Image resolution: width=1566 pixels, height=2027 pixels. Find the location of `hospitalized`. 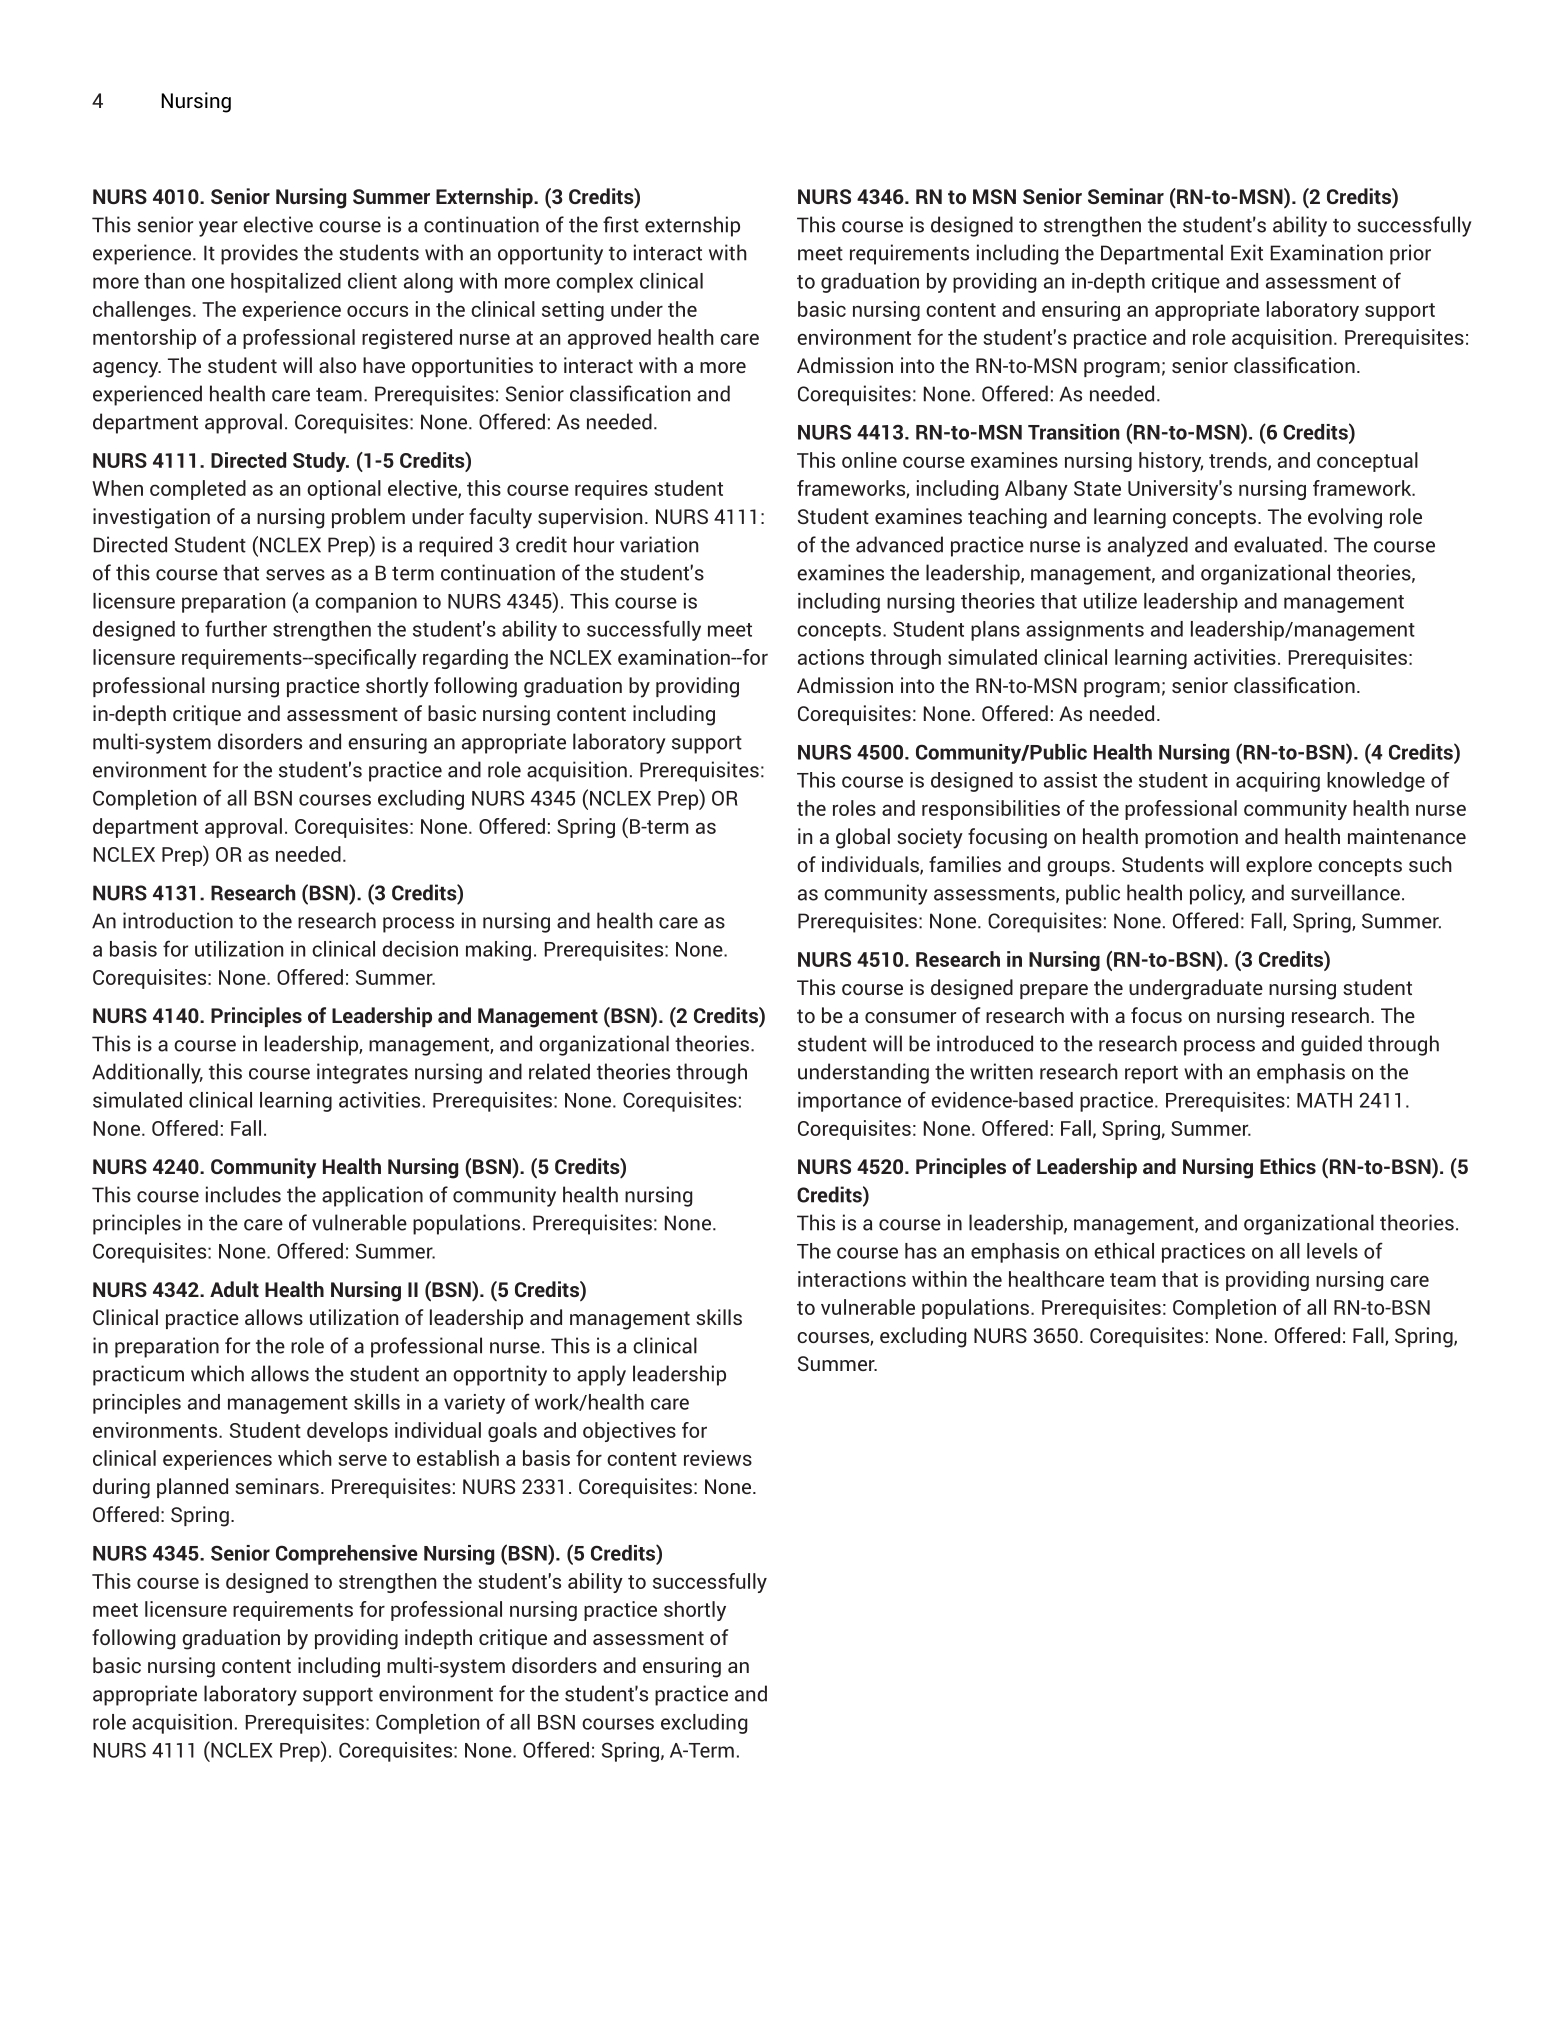

hospitalized is located at coordinates (286, 283).
